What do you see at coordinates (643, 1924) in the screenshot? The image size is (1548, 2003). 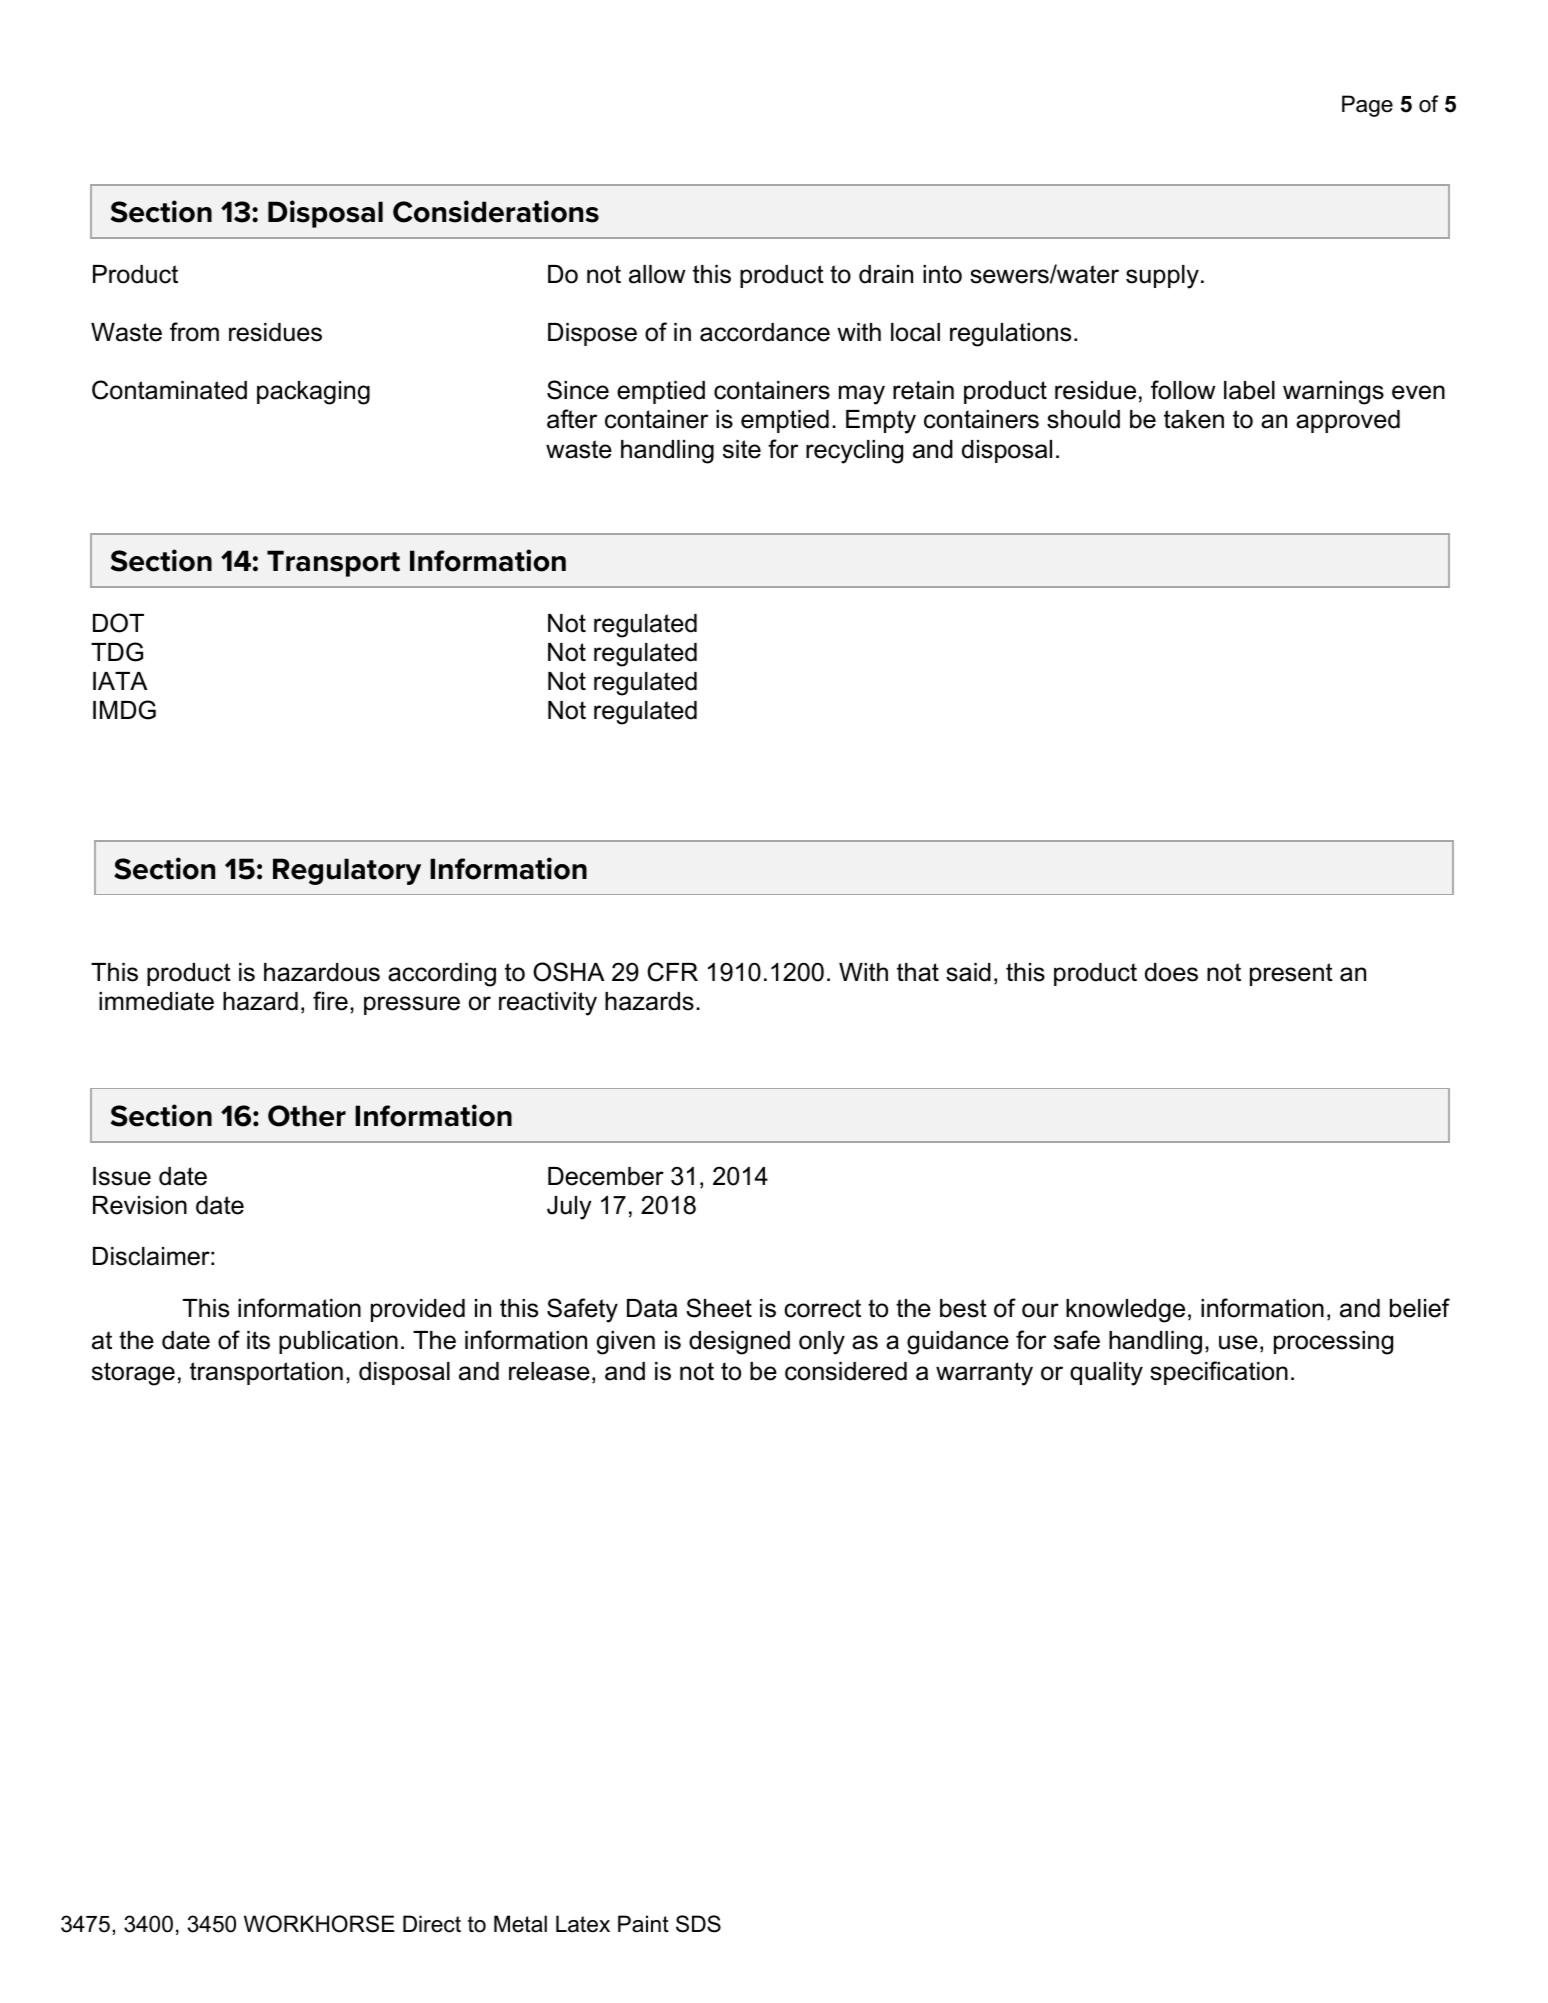 I see `Paint` at bounding box center [643, 1924].
